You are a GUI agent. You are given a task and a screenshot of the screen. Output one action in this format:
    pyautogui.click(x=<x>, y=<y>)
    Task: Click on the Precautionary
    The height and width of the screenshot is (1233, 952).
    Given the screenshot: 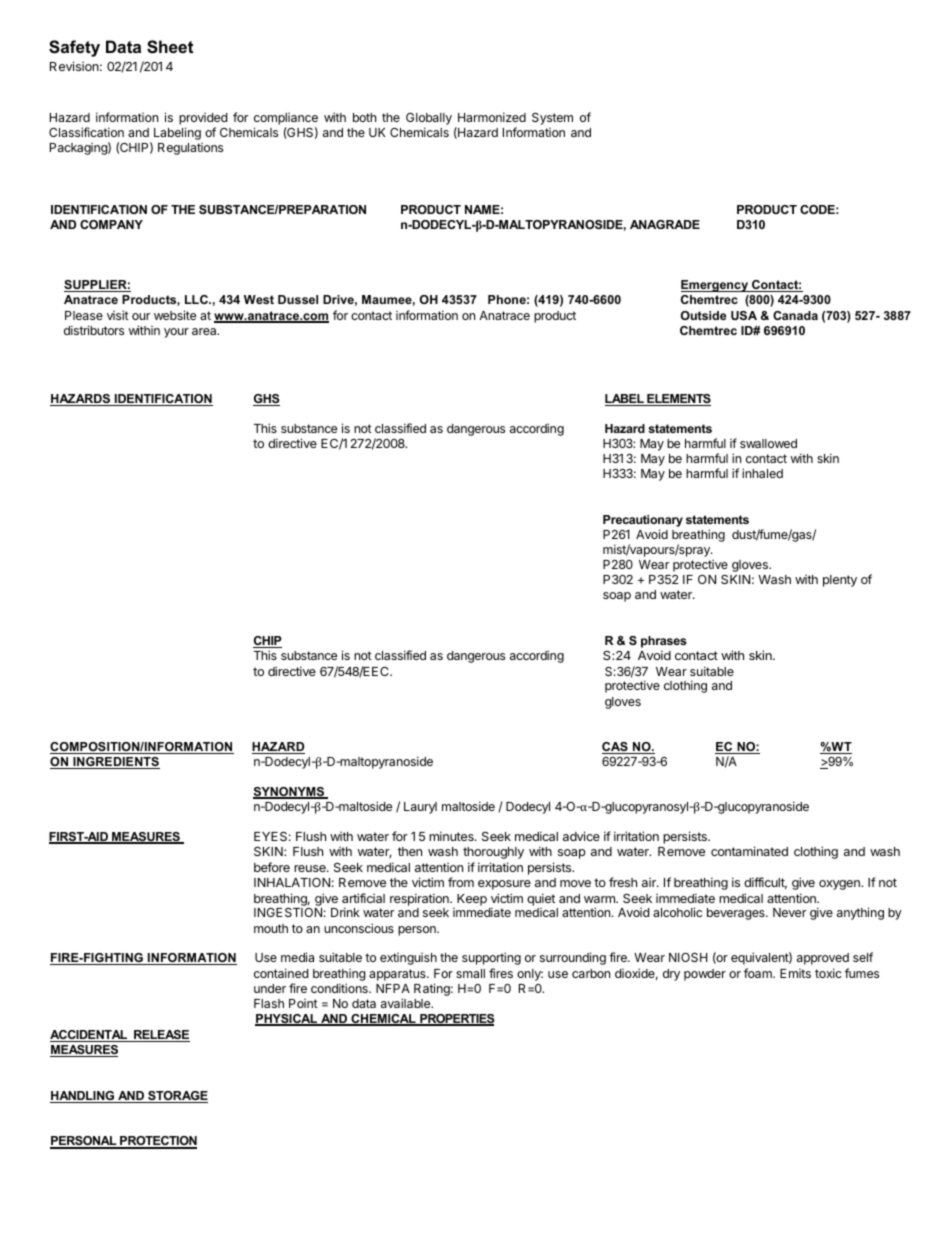 What is the action you would take?
    pyautogui.click(x=643, y=521)
